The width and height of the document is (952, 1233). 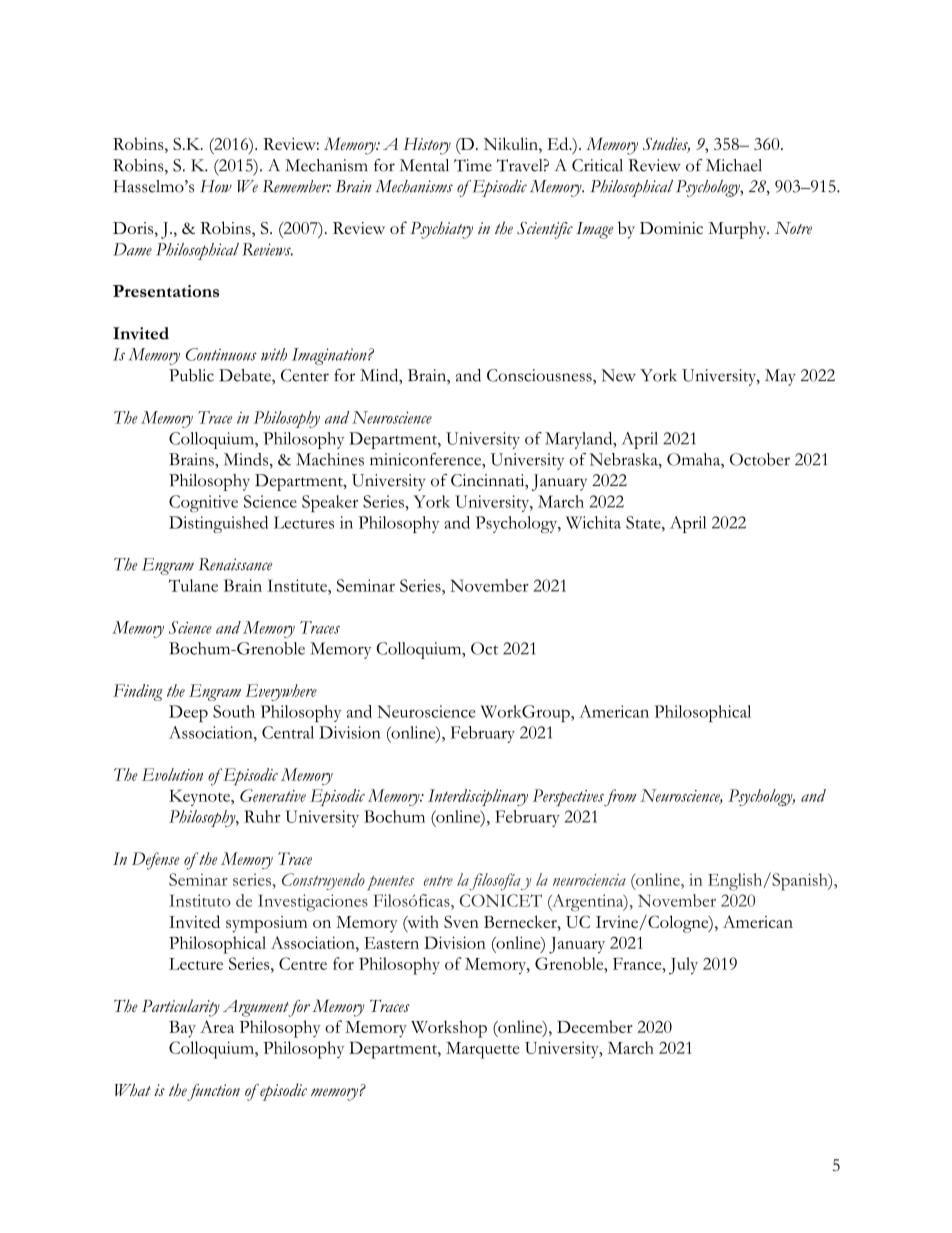 What do you see at coordinates (540, 375) in the document?
I see `Consciousness` at bounding box center [540, 375].
